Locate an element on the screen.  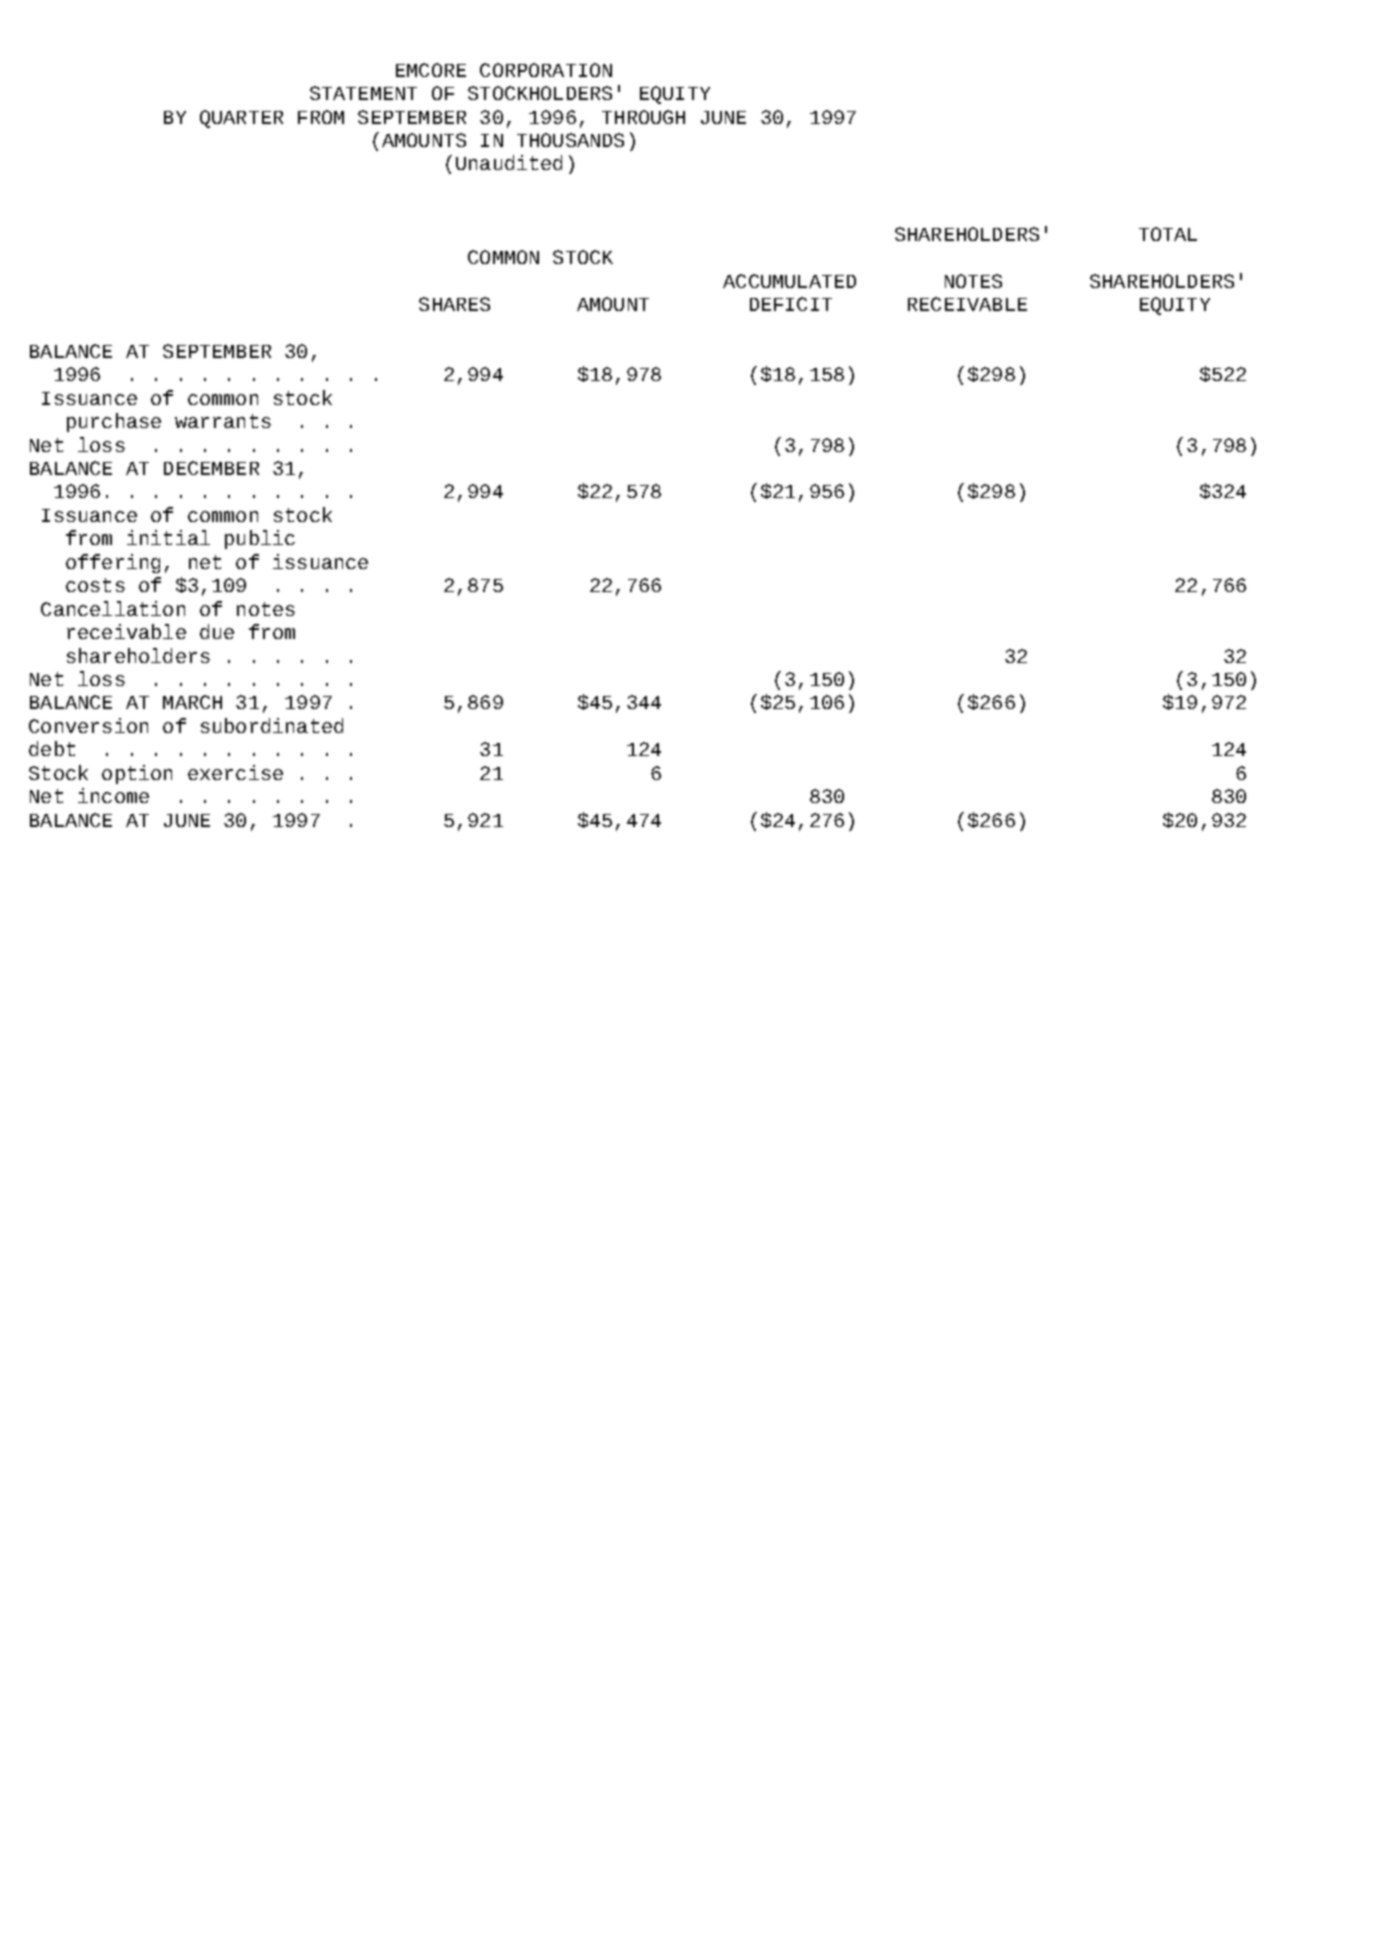
DECEMBER is located at coordinates (211, 468).
